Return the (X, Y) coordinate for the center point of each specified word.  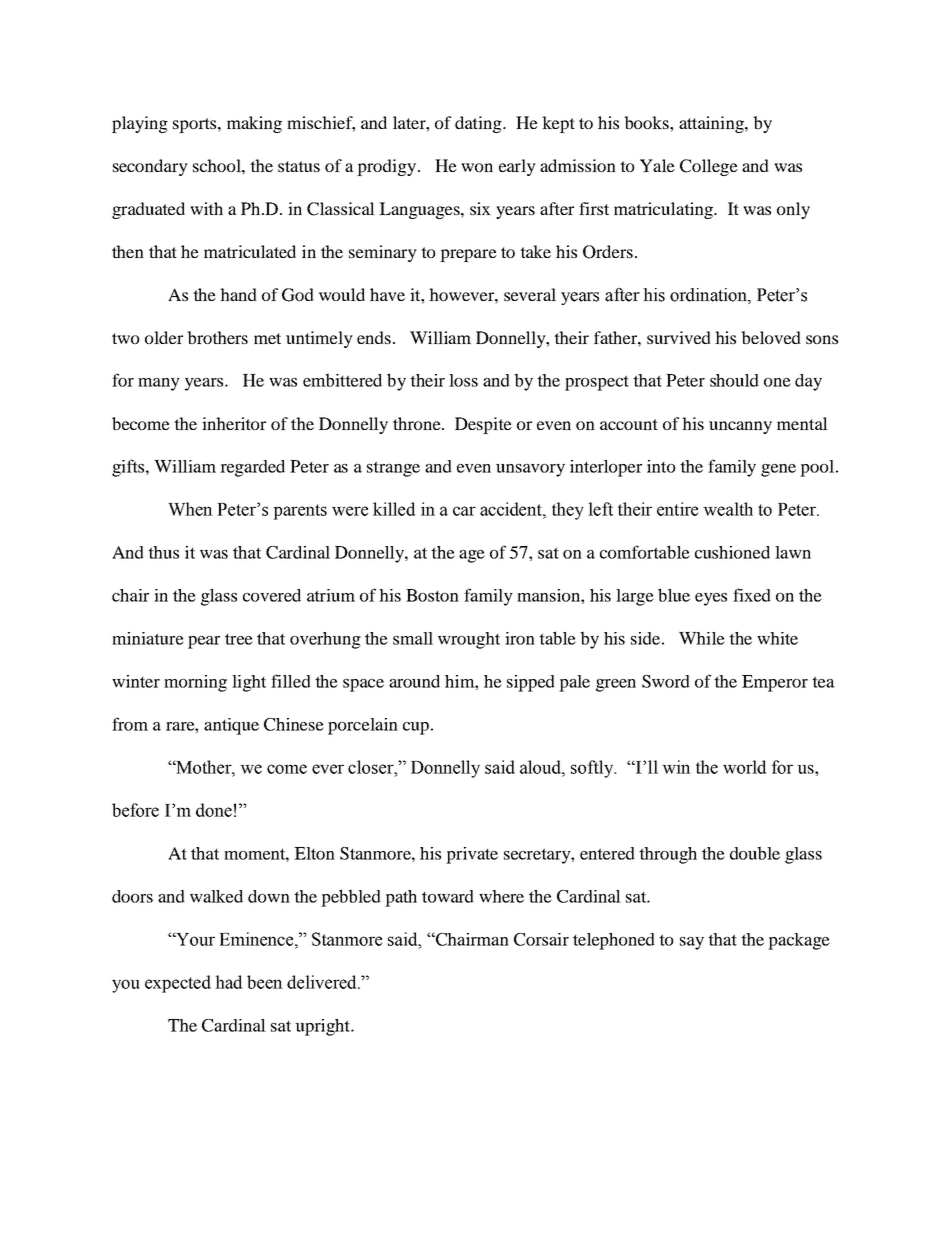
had (228, 982)
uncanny (740, 427)
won (477, 167)
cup (416, 728)
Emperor (775, 683)
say (692, 943)
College (709, 167)
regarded (252, 468)
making (254, 124)
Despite (483, 425)
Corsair (541, 939)
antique (231, 726)
